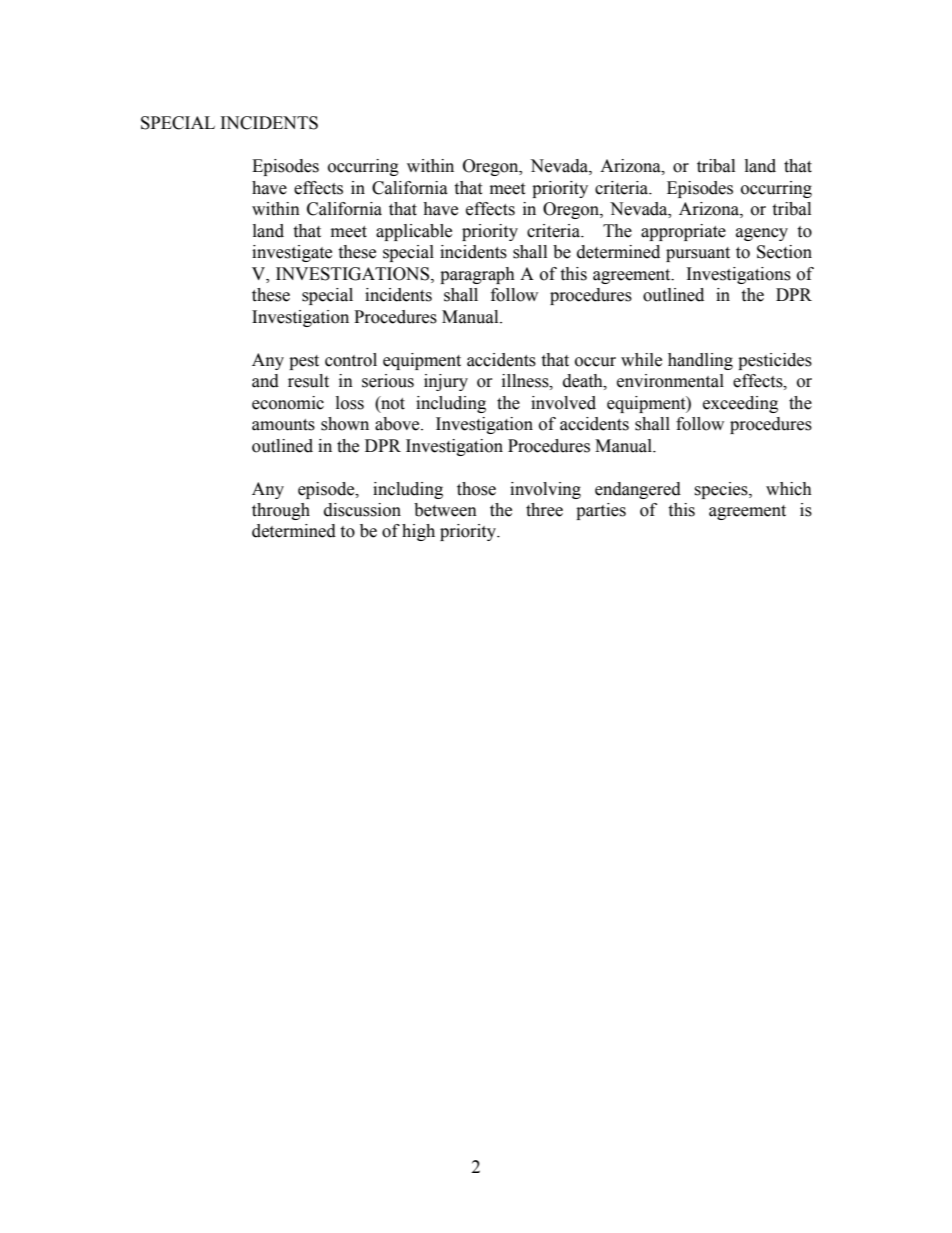 The width and height of the document is (952, 1233). What do you see at coordinates (670, 381) in the document?
I see `environmental` at bounding box center [670, 381].
